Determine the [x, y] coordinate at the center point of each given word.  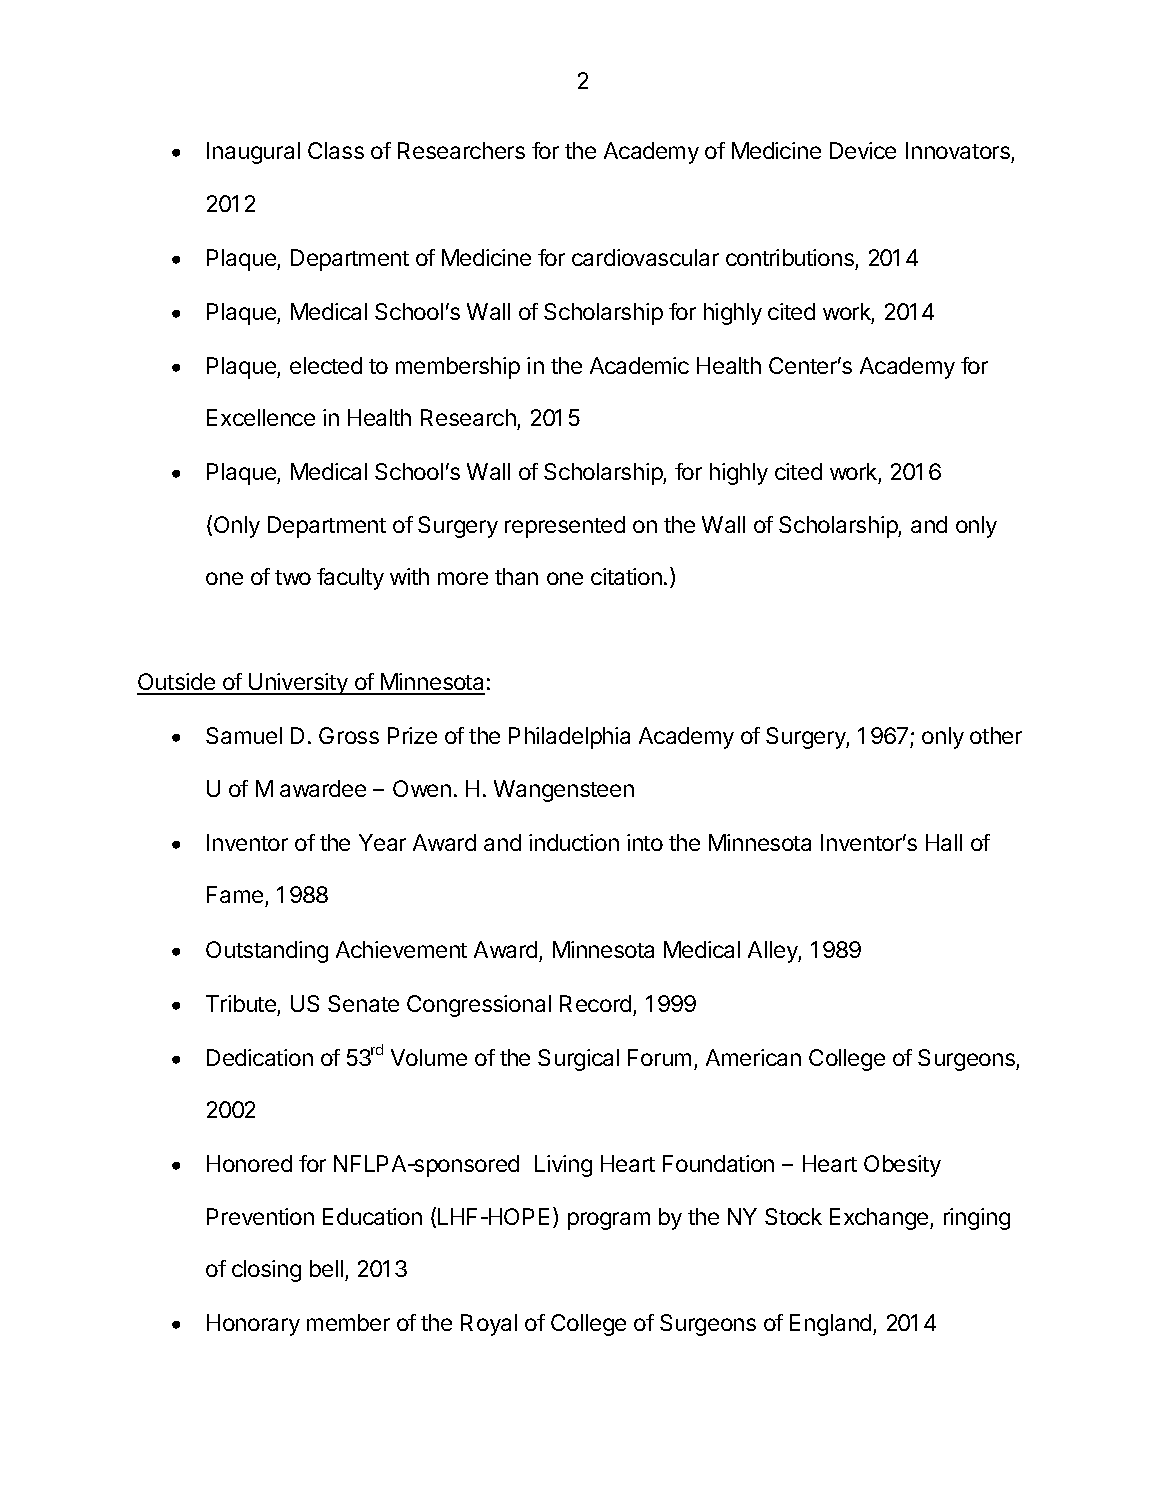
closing [266, 1271]
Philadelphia [569, 738]
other [996, 735]
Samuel [244, 735]
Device [863, 150]
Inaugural [253, 153]
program [609, 1221]
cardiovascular [645, 257]
